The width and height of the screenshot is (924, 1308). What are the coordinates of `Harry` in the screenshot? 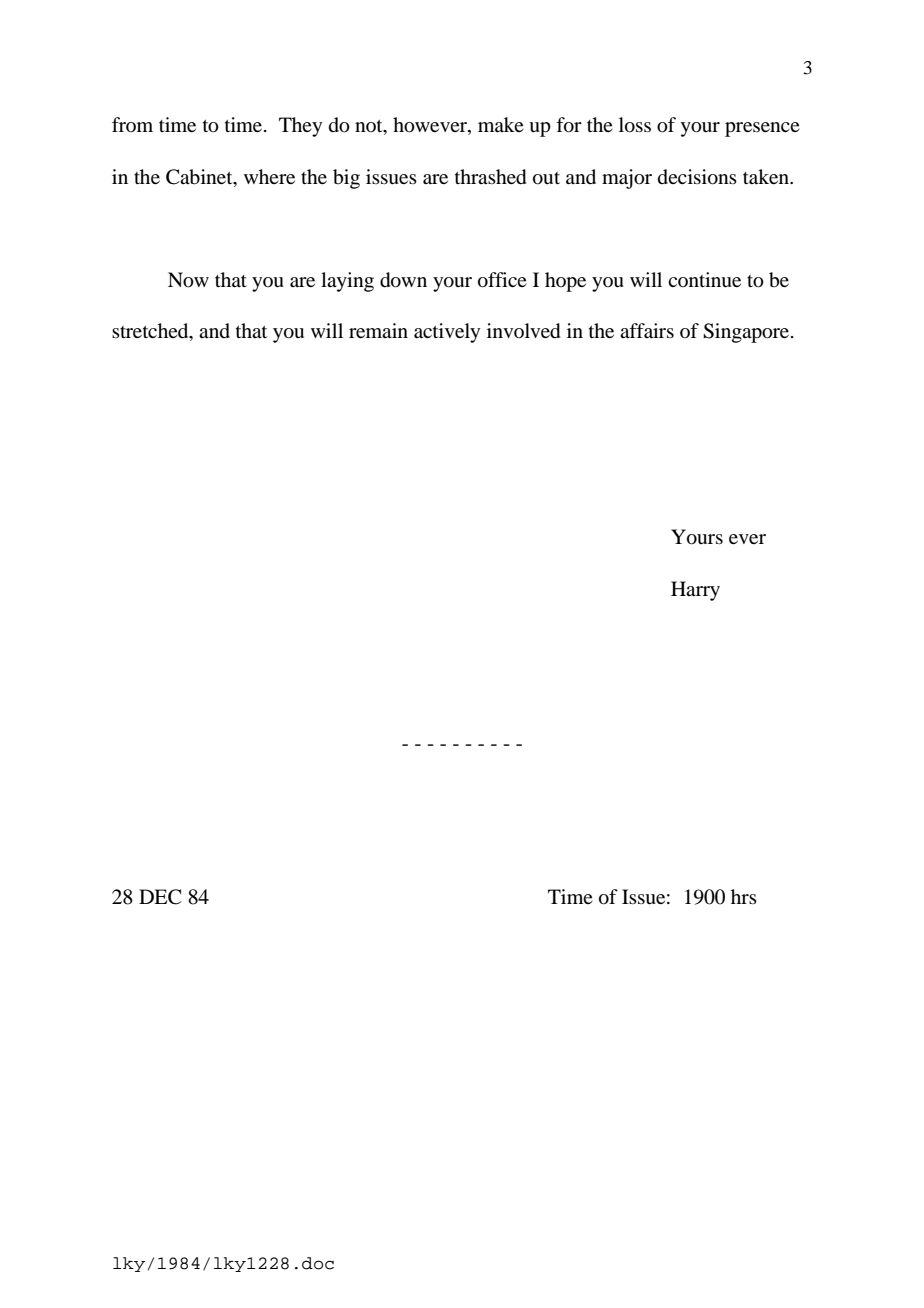 It's located at (695, 591).
